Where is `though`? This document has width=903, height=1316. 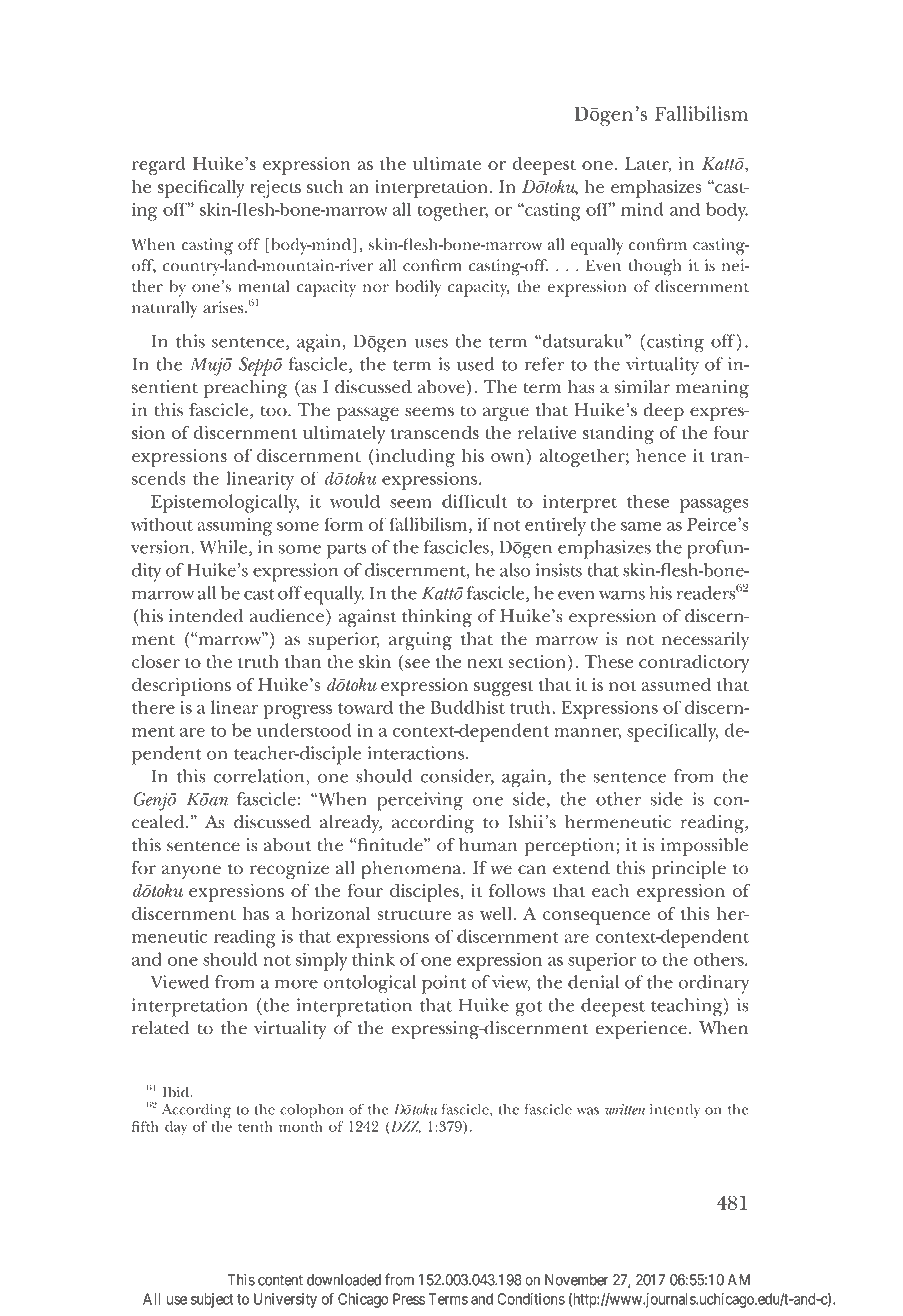
though is located at coordinates (655, 267).
